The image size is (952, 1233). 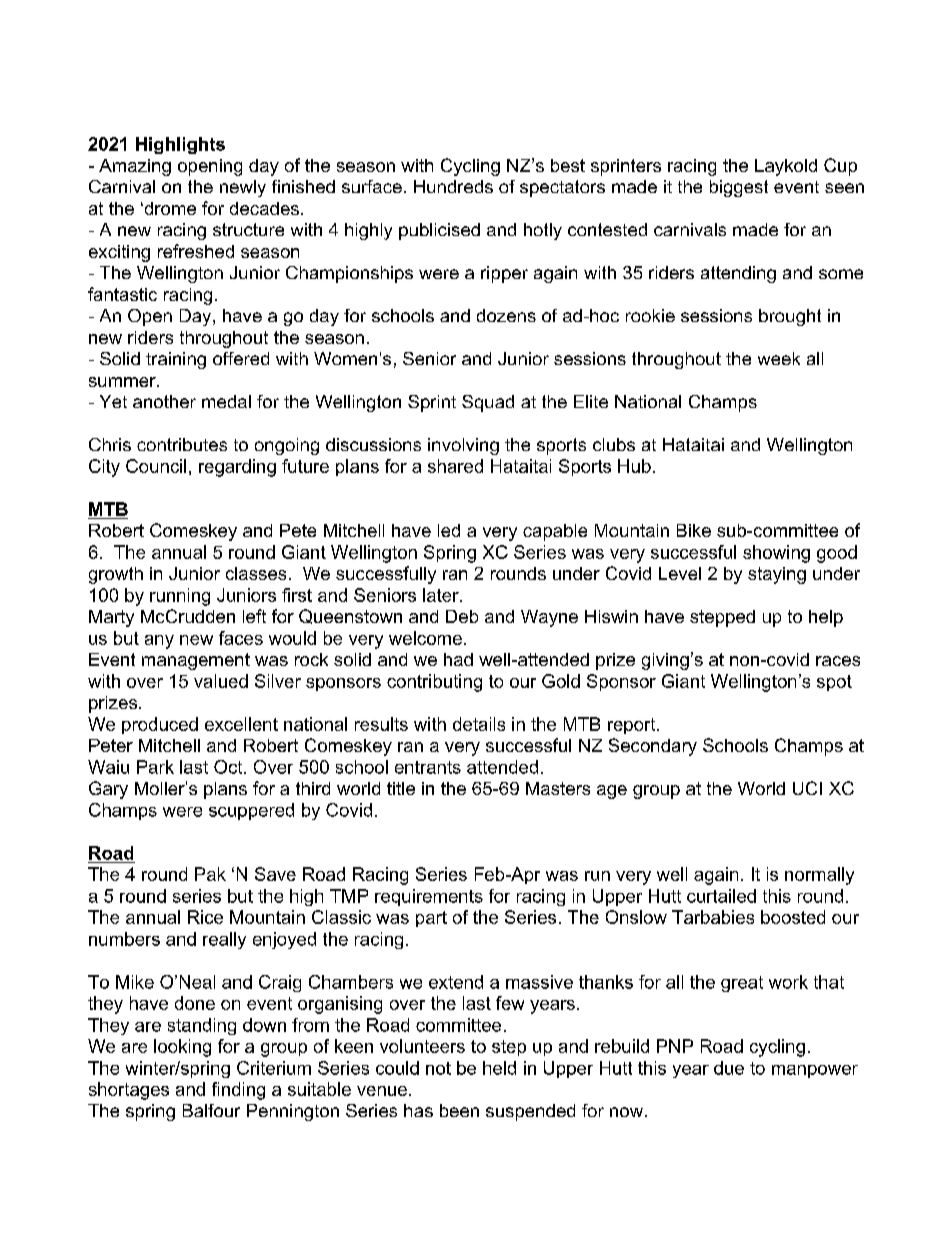 What do you see at coordinates (429, 897) in the document?
I see `requirements` at bounding box center [429, 897].
